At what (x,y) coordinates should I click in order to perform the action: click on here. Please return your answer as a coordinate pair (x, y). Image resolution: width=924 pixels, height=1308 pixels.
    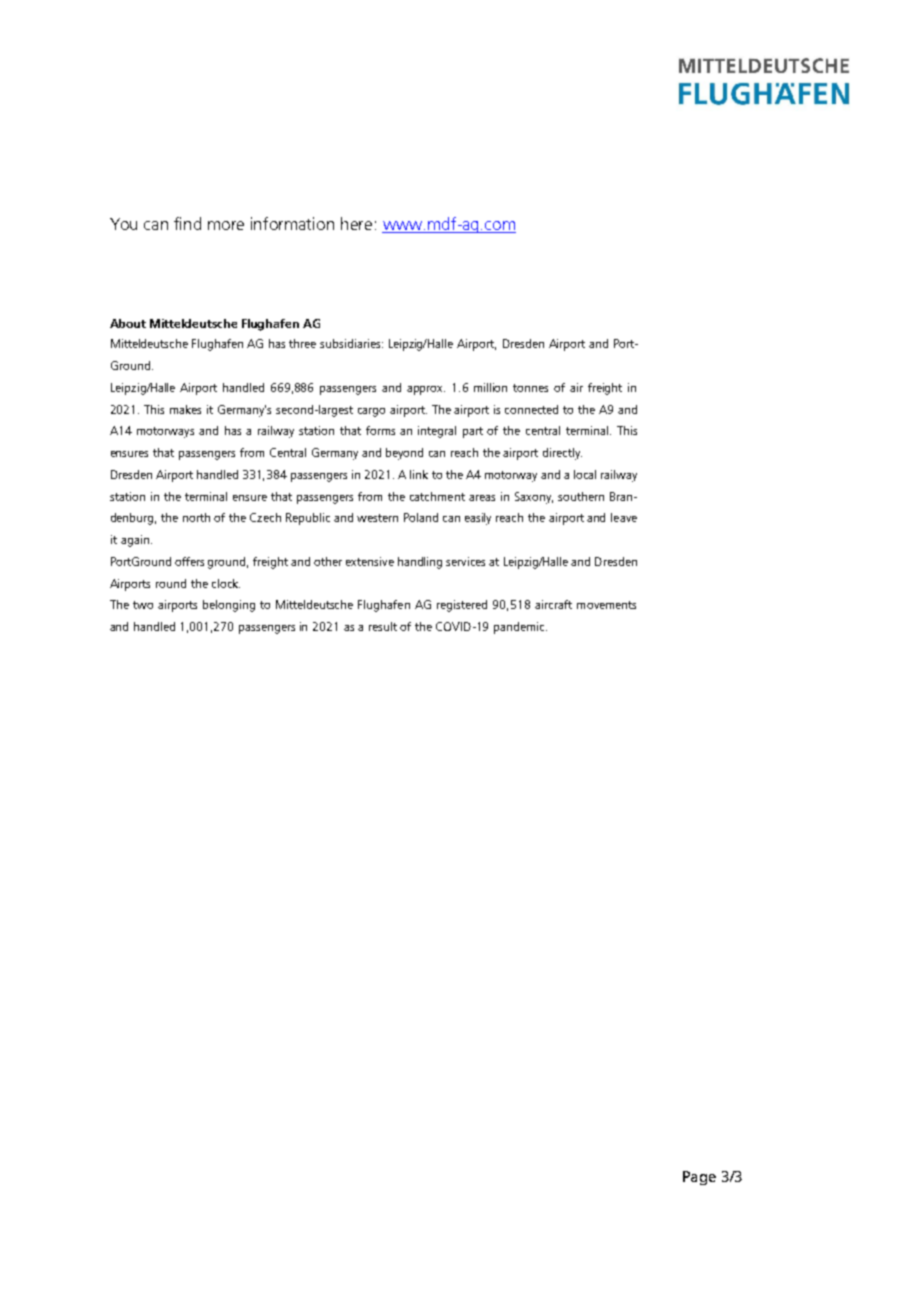
    Looking at the image, I should click on (356, 223).
